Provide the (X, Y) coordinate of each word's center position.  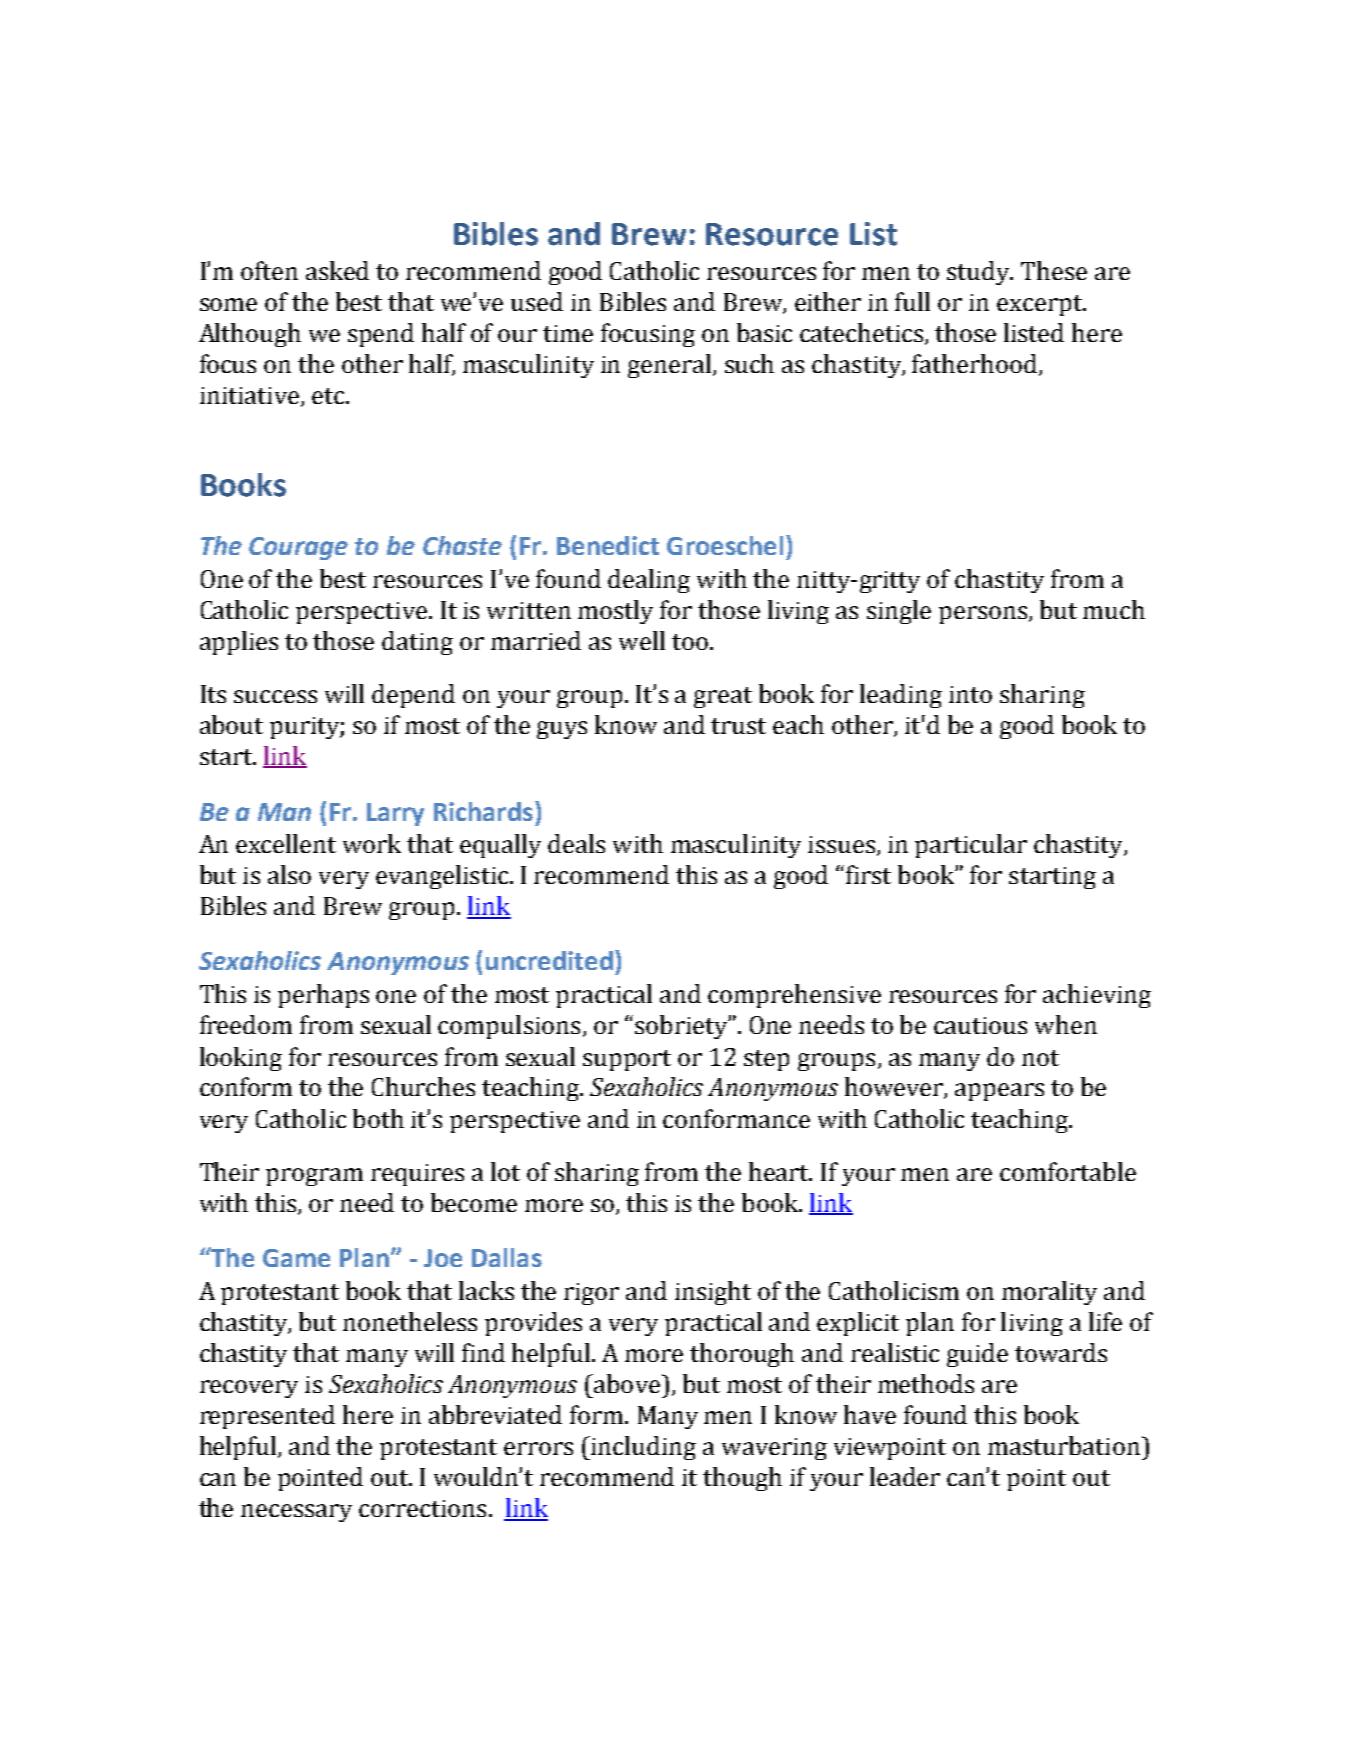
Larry (395, 814)
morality (1049, 1293)
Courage (298, 548)
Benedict (608, 545)
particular (971, 846)
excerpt (1040, 305)
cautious (980, 1025)
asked (337, 270)
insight (713, 1293)
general (671, 366)
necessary (296, 1513)
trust (738, 726)
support (627, 1060)
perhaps (323, 996)
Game (296, 1258)
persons (983, 615)
